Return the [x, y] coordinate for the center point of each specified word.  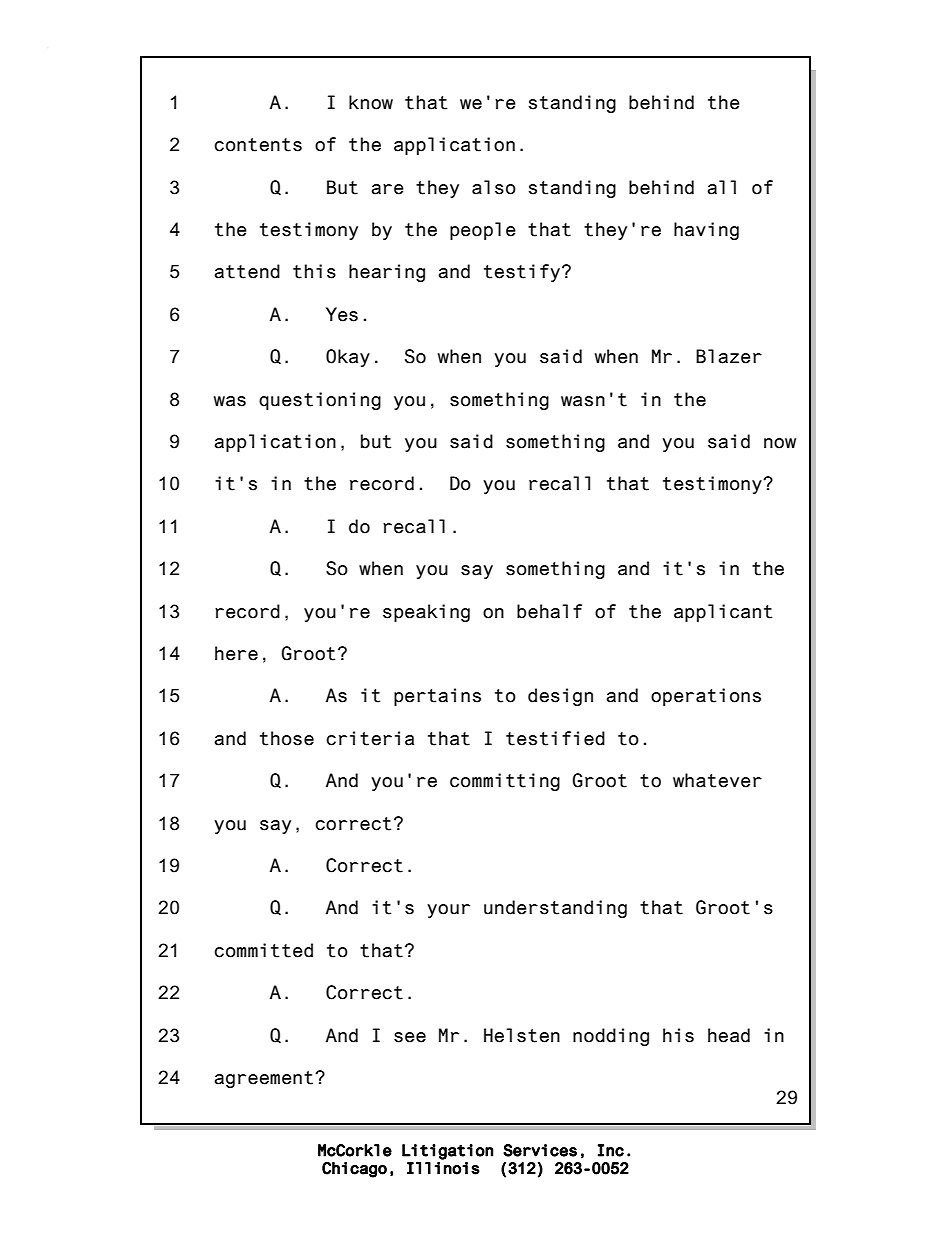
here [236, 653]
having [706, 231]
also [494, 187]
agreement [263, 1079]
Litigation [447, 1152]
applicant [723, 613]
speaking [426, 613]
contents [258, 145]
